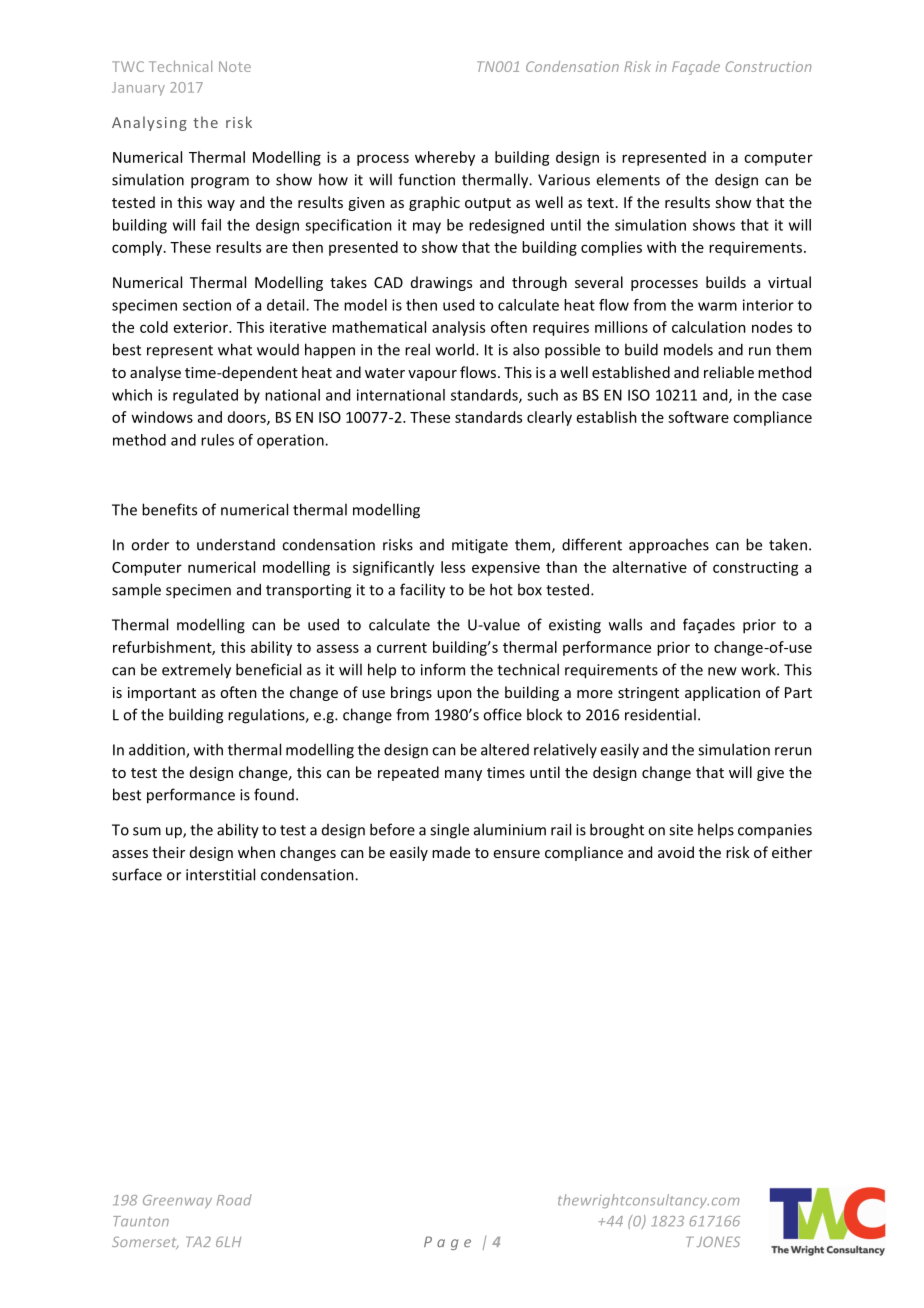 The image size is (924, 1308). Describe the element at coordinates (235, 66) in the image. I see `Note` at that location.
